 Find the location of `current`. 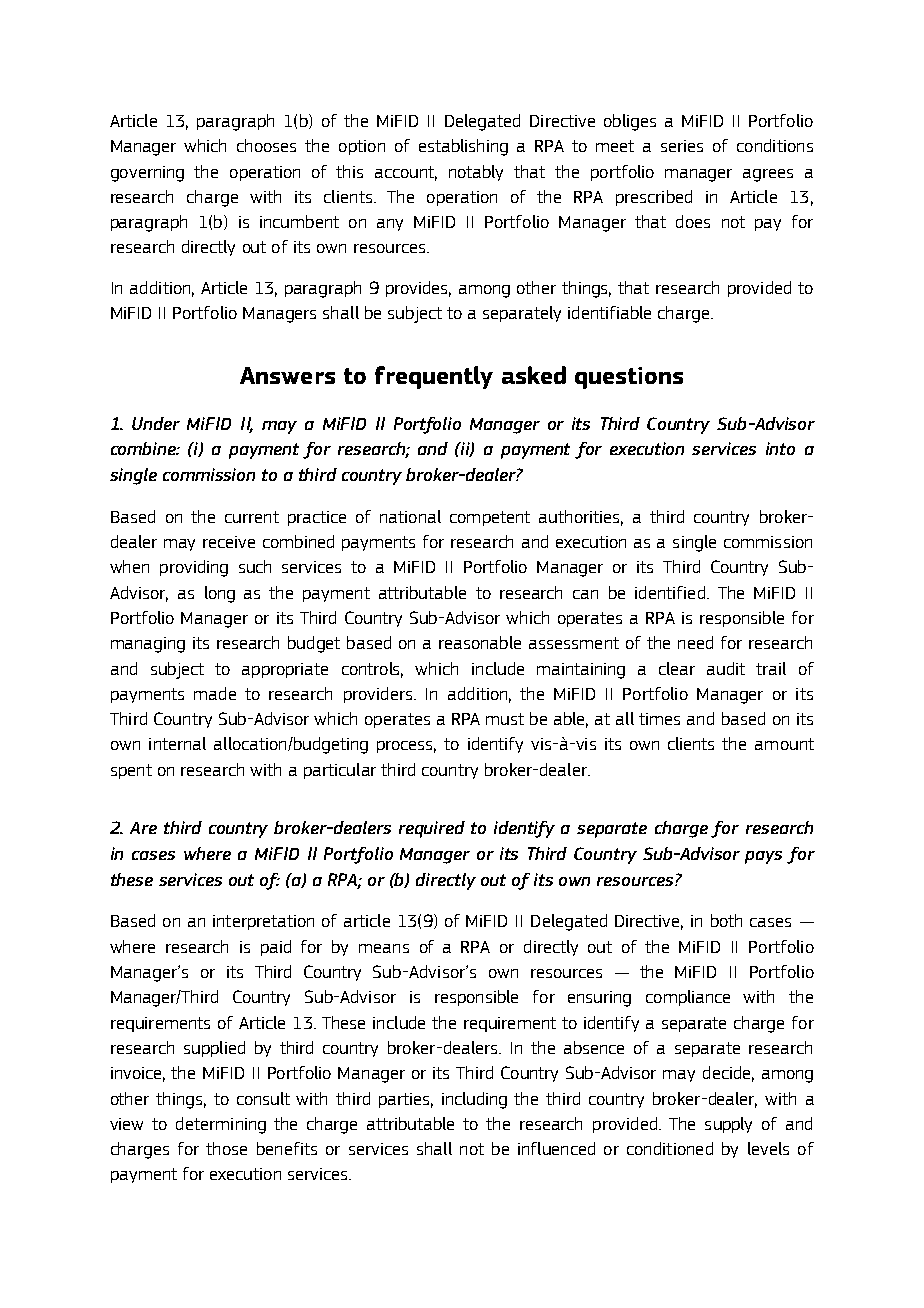

current is located at coordinates (252, 517).
